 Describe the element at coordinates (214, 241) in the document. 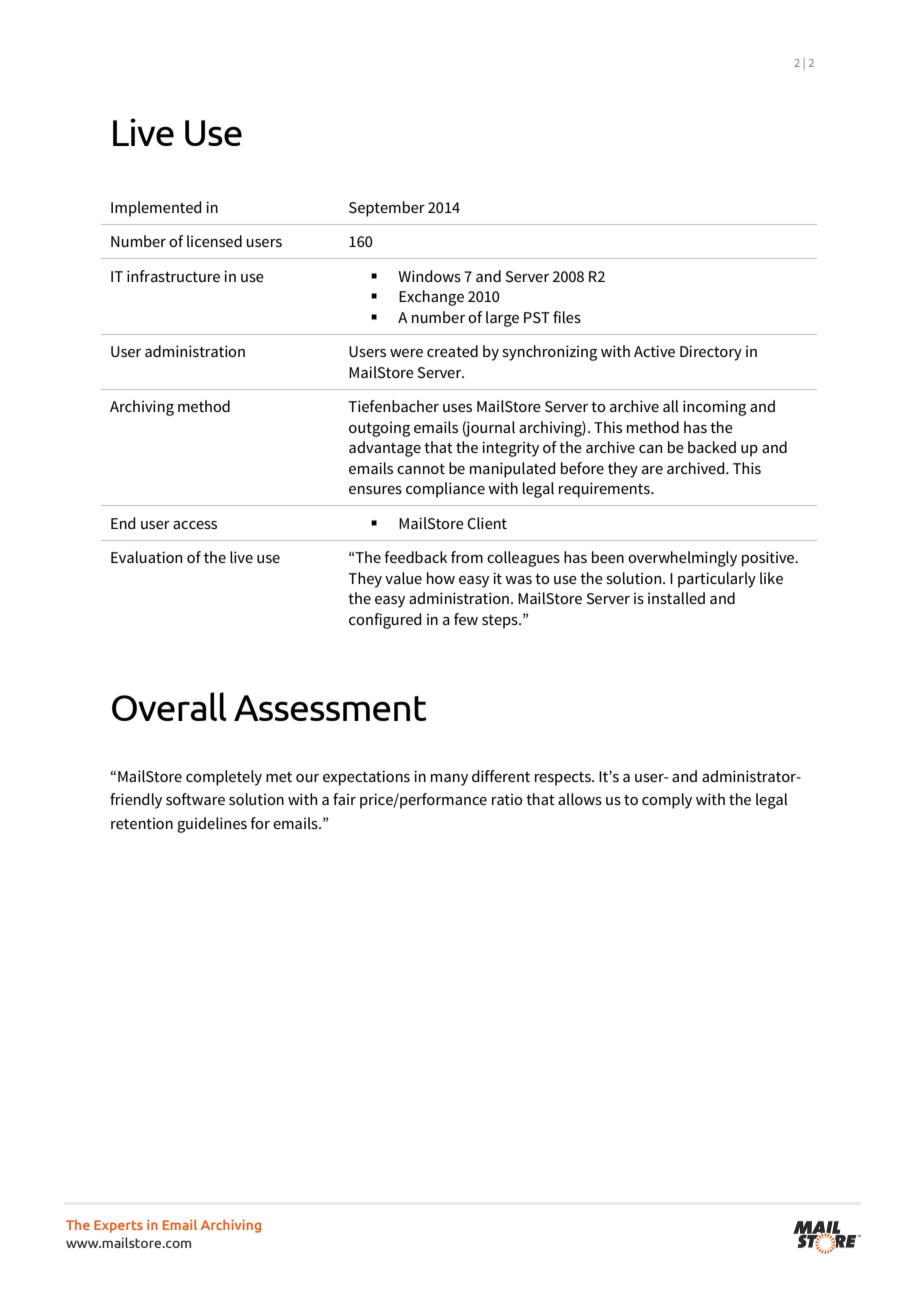

I see `licensed` at that location.
